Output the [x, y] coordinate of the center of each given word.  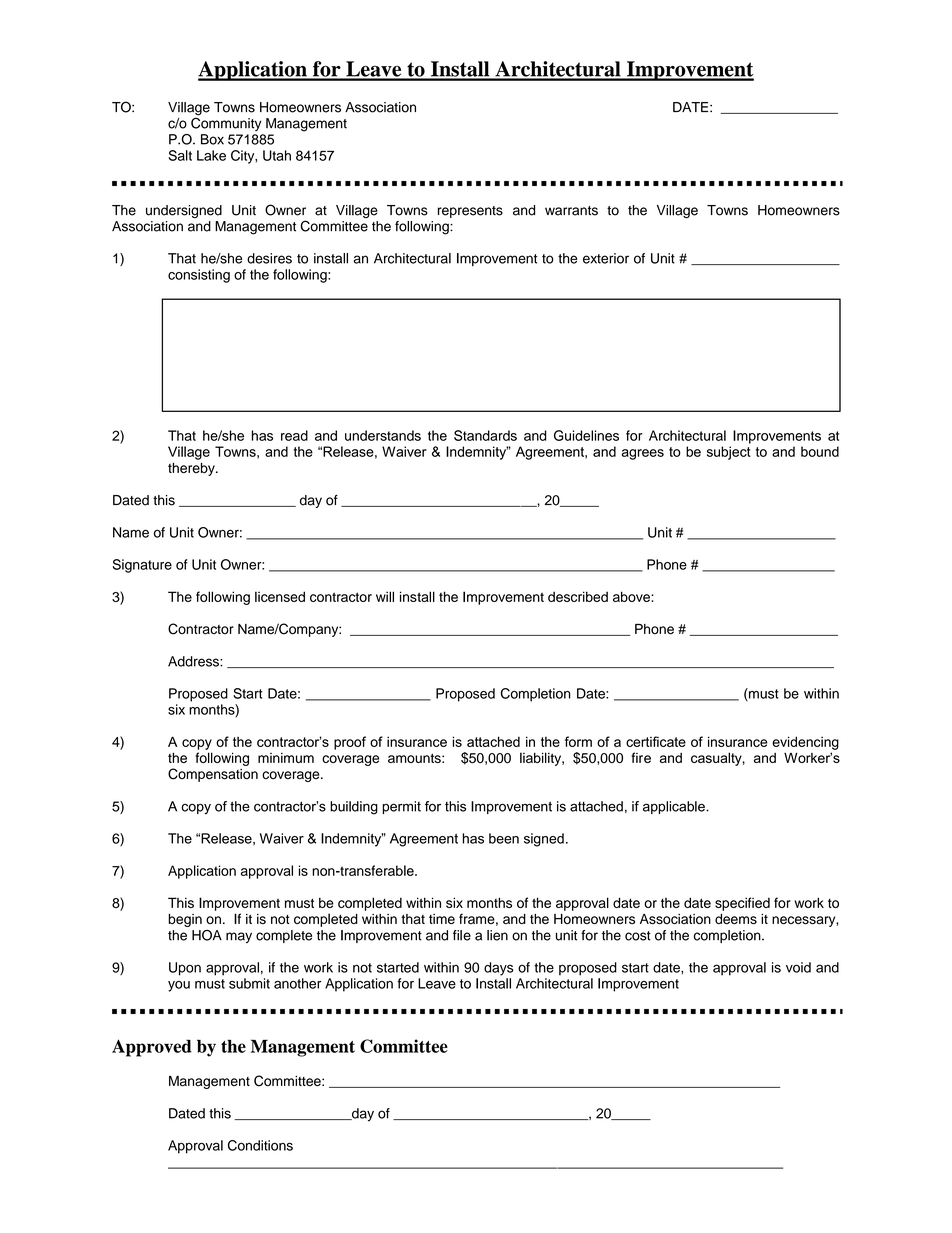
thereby [192, 469]
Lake [211, 155]
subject [729, 453]
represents [470, 212]
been [504, 838]
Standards [485, 435]
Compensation [213, 775]
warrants [571, 211]
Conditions [260, 1145]
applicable [675, 807]
